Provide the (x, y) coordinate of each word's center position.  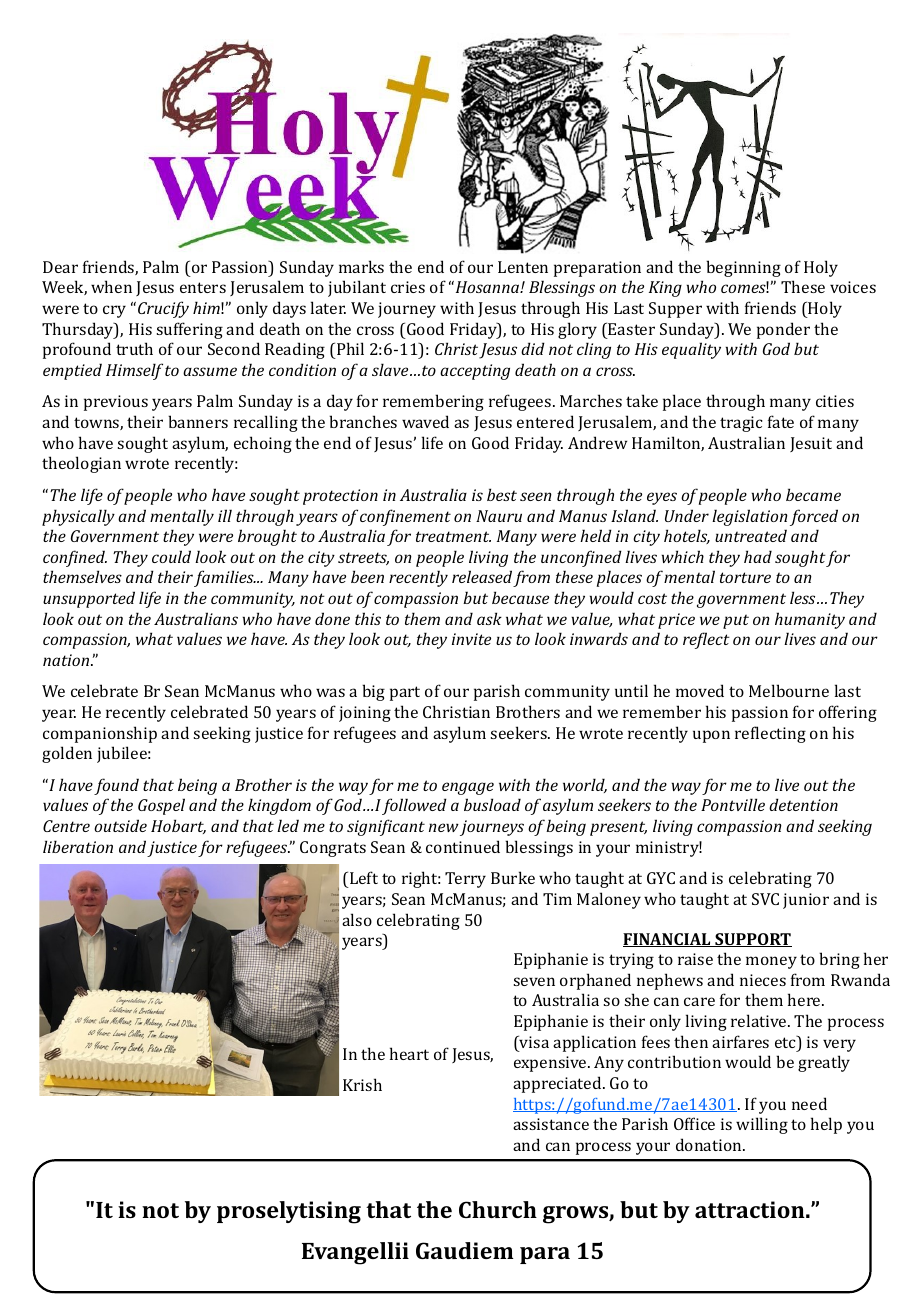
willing (762, 1125)
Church (498, 1209)
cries (408, 287)
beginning (743, 268)
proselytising (289, 1212)
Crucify (163, 309)
